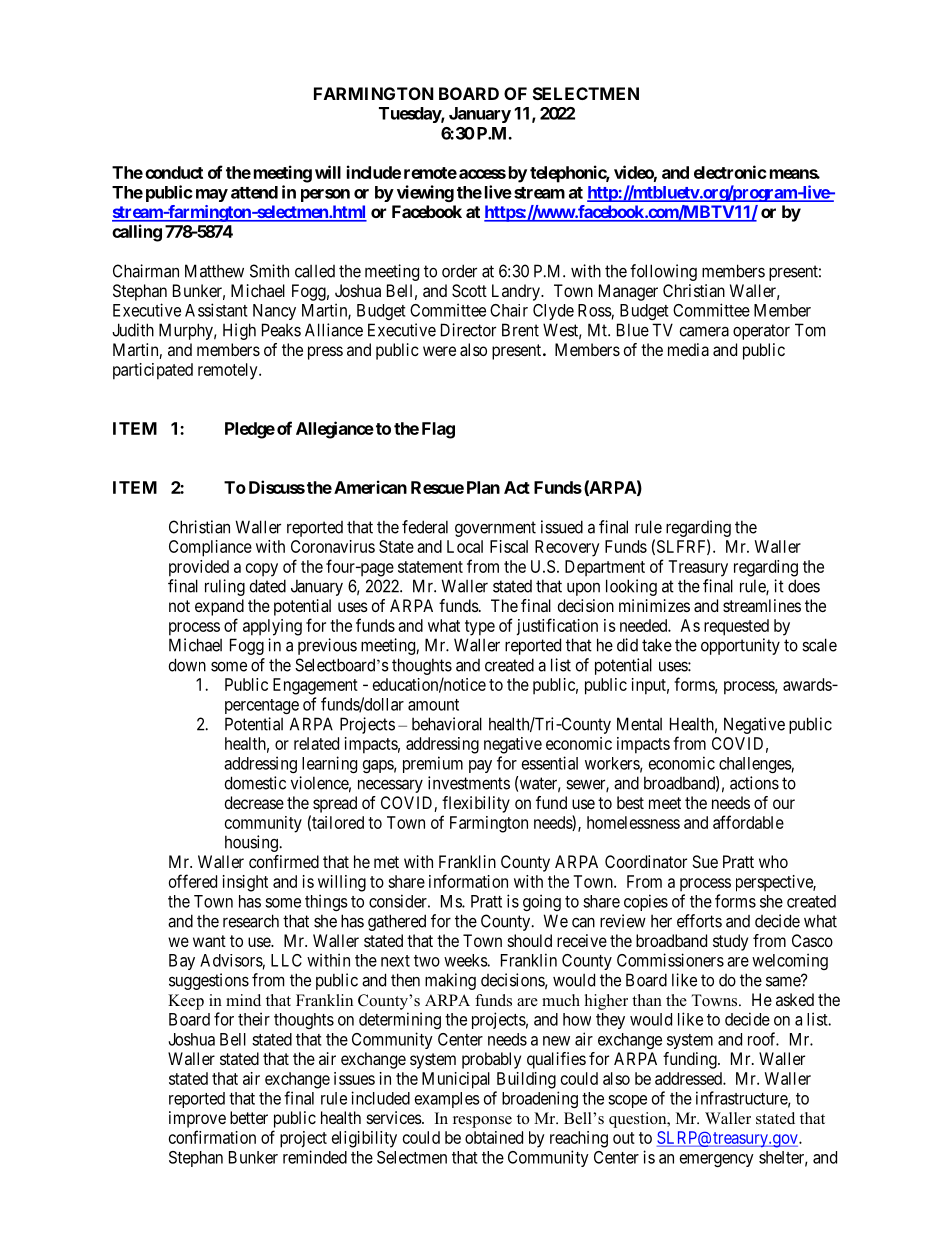 Image resolution: width=952 pixels, height=1233 pixels. I want to click on may, so click(212, 195).
